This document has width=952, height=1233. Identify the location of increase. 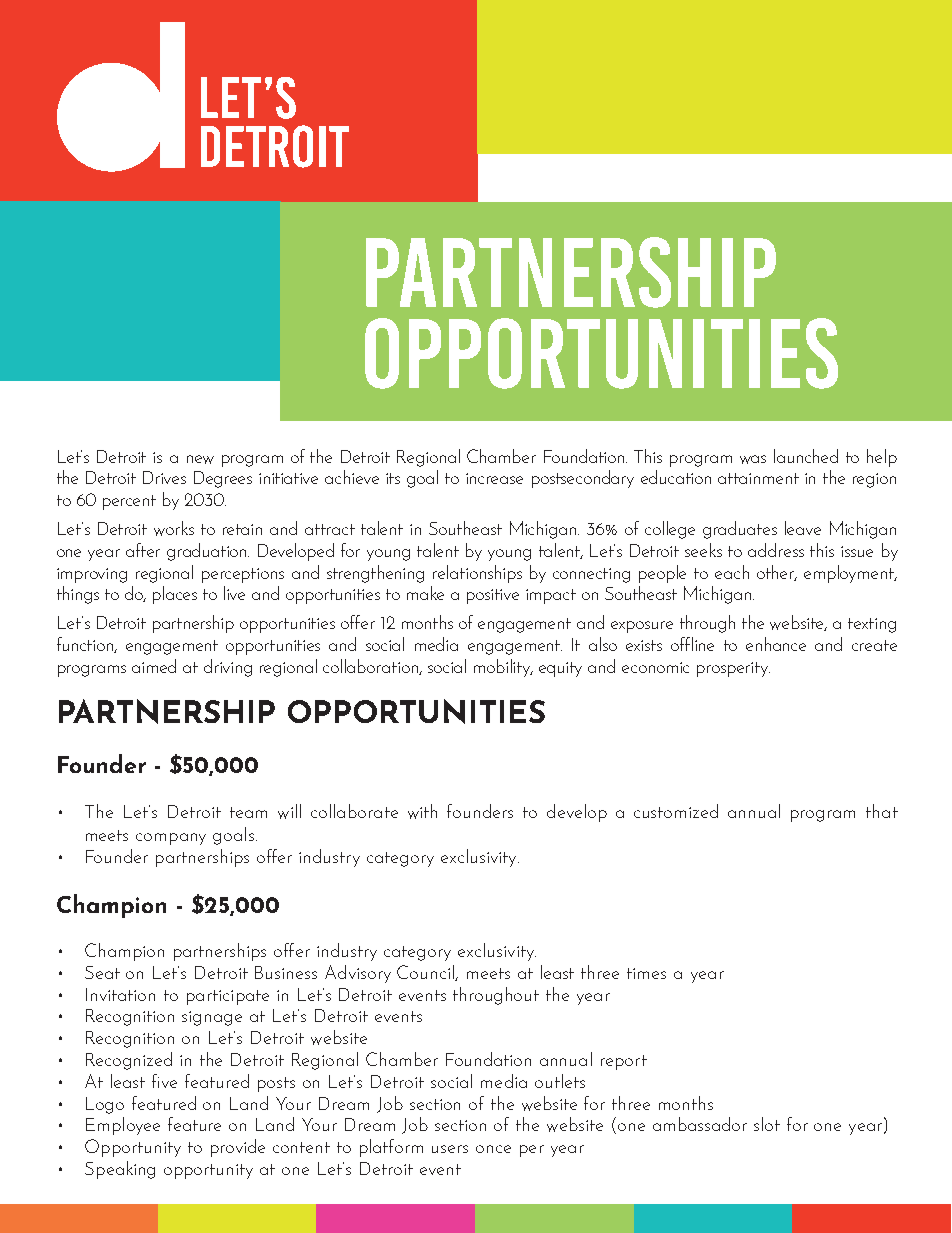
(494, 478).
